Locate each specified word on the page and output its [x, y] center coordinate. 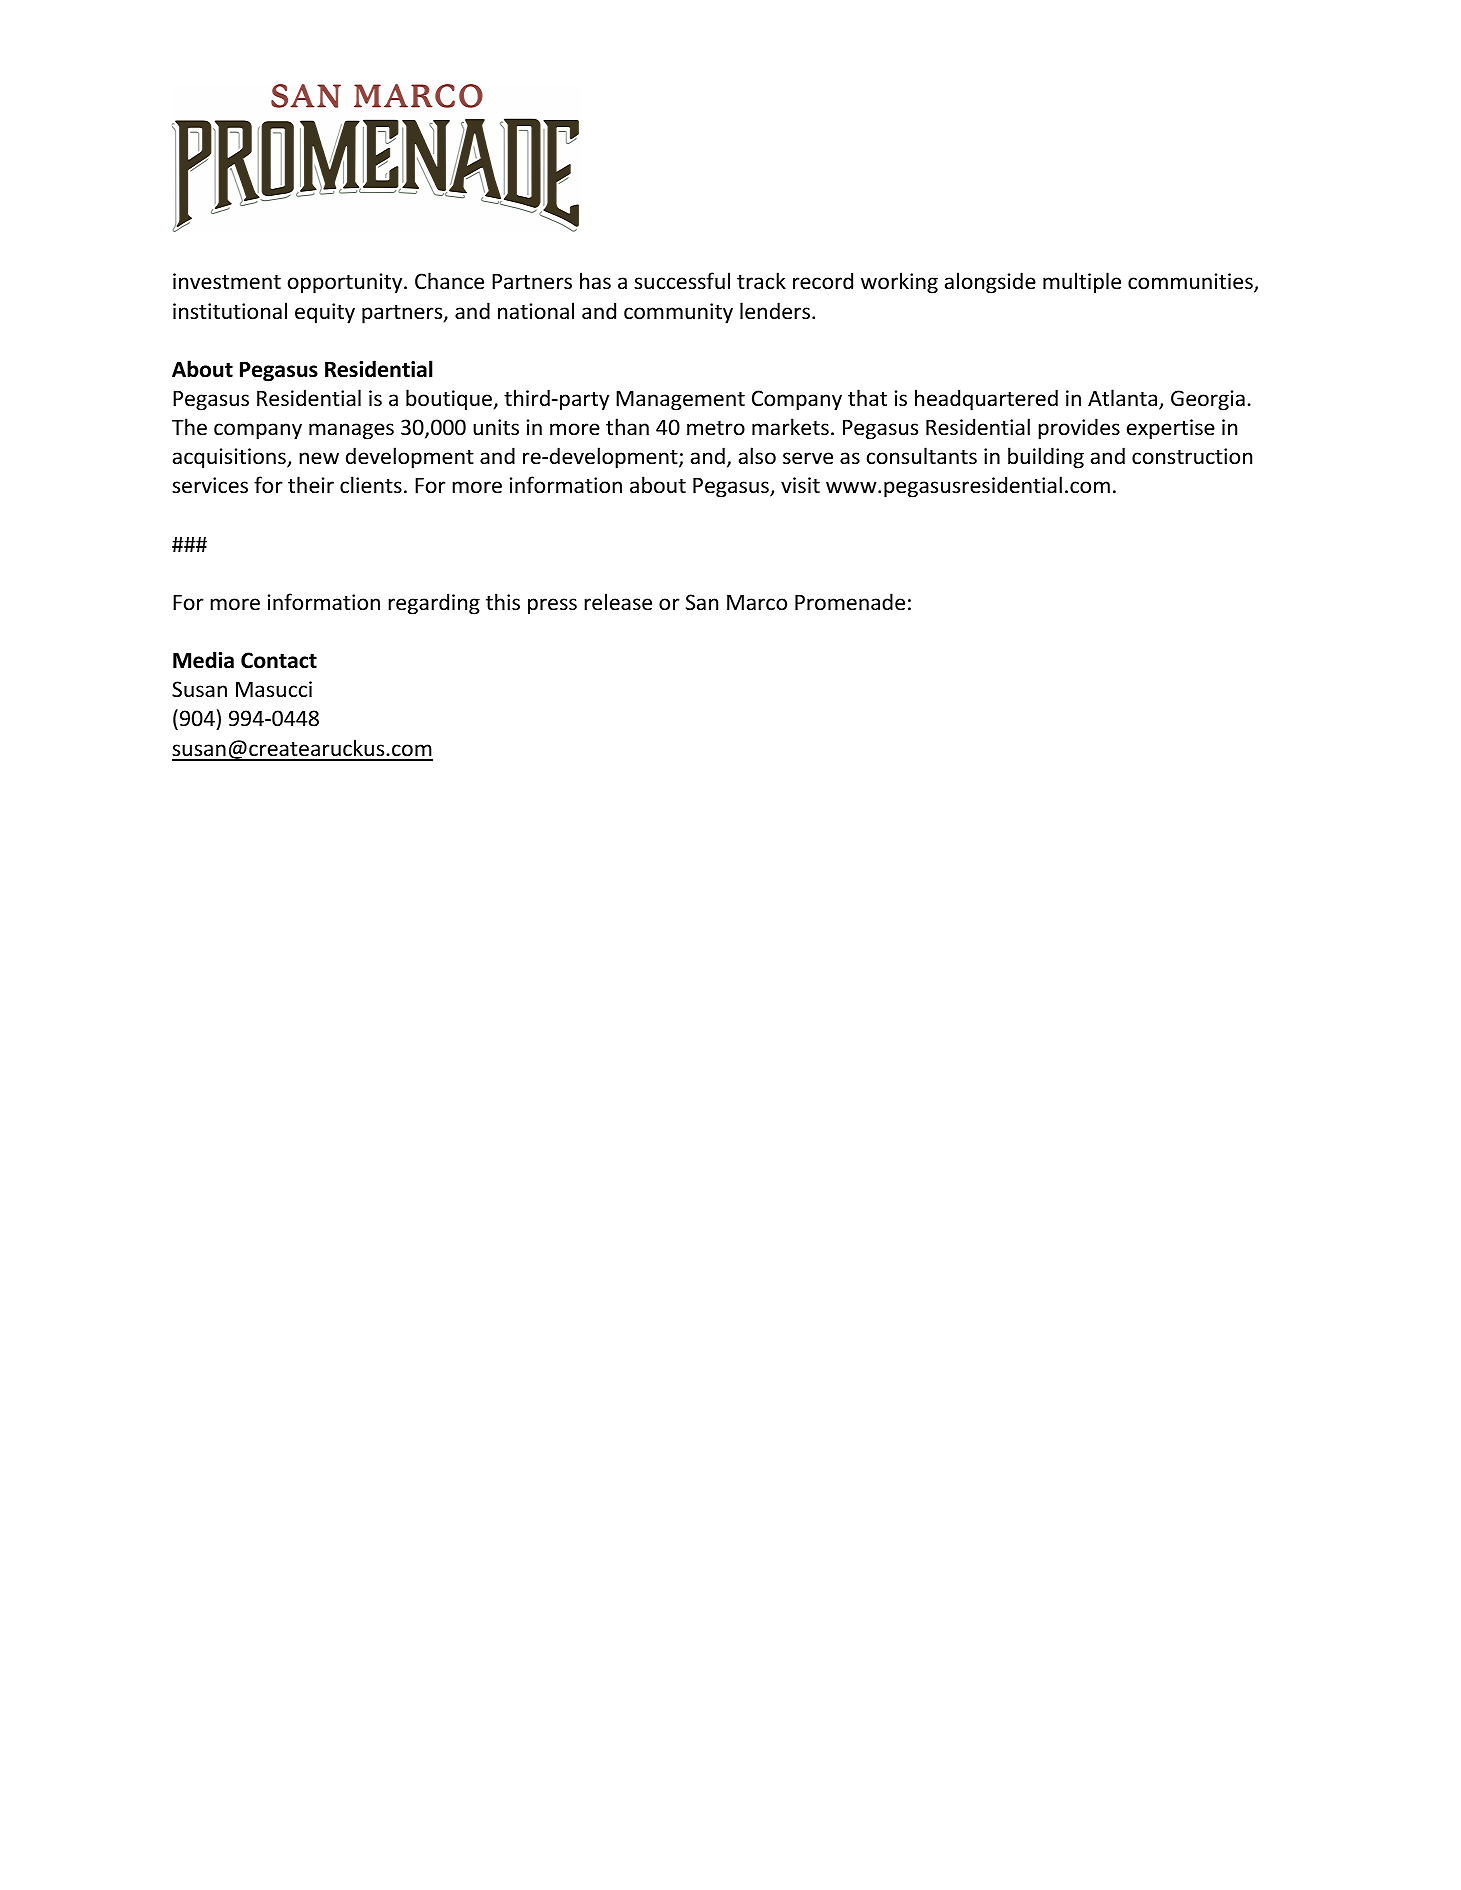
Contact [279, 660]
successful [682, 281]
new [319, 458]
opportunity [346, 283]
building [1046, 458]
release [618, 602]
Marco [757, 602]
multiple [1082, 283]
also [757, 456]
